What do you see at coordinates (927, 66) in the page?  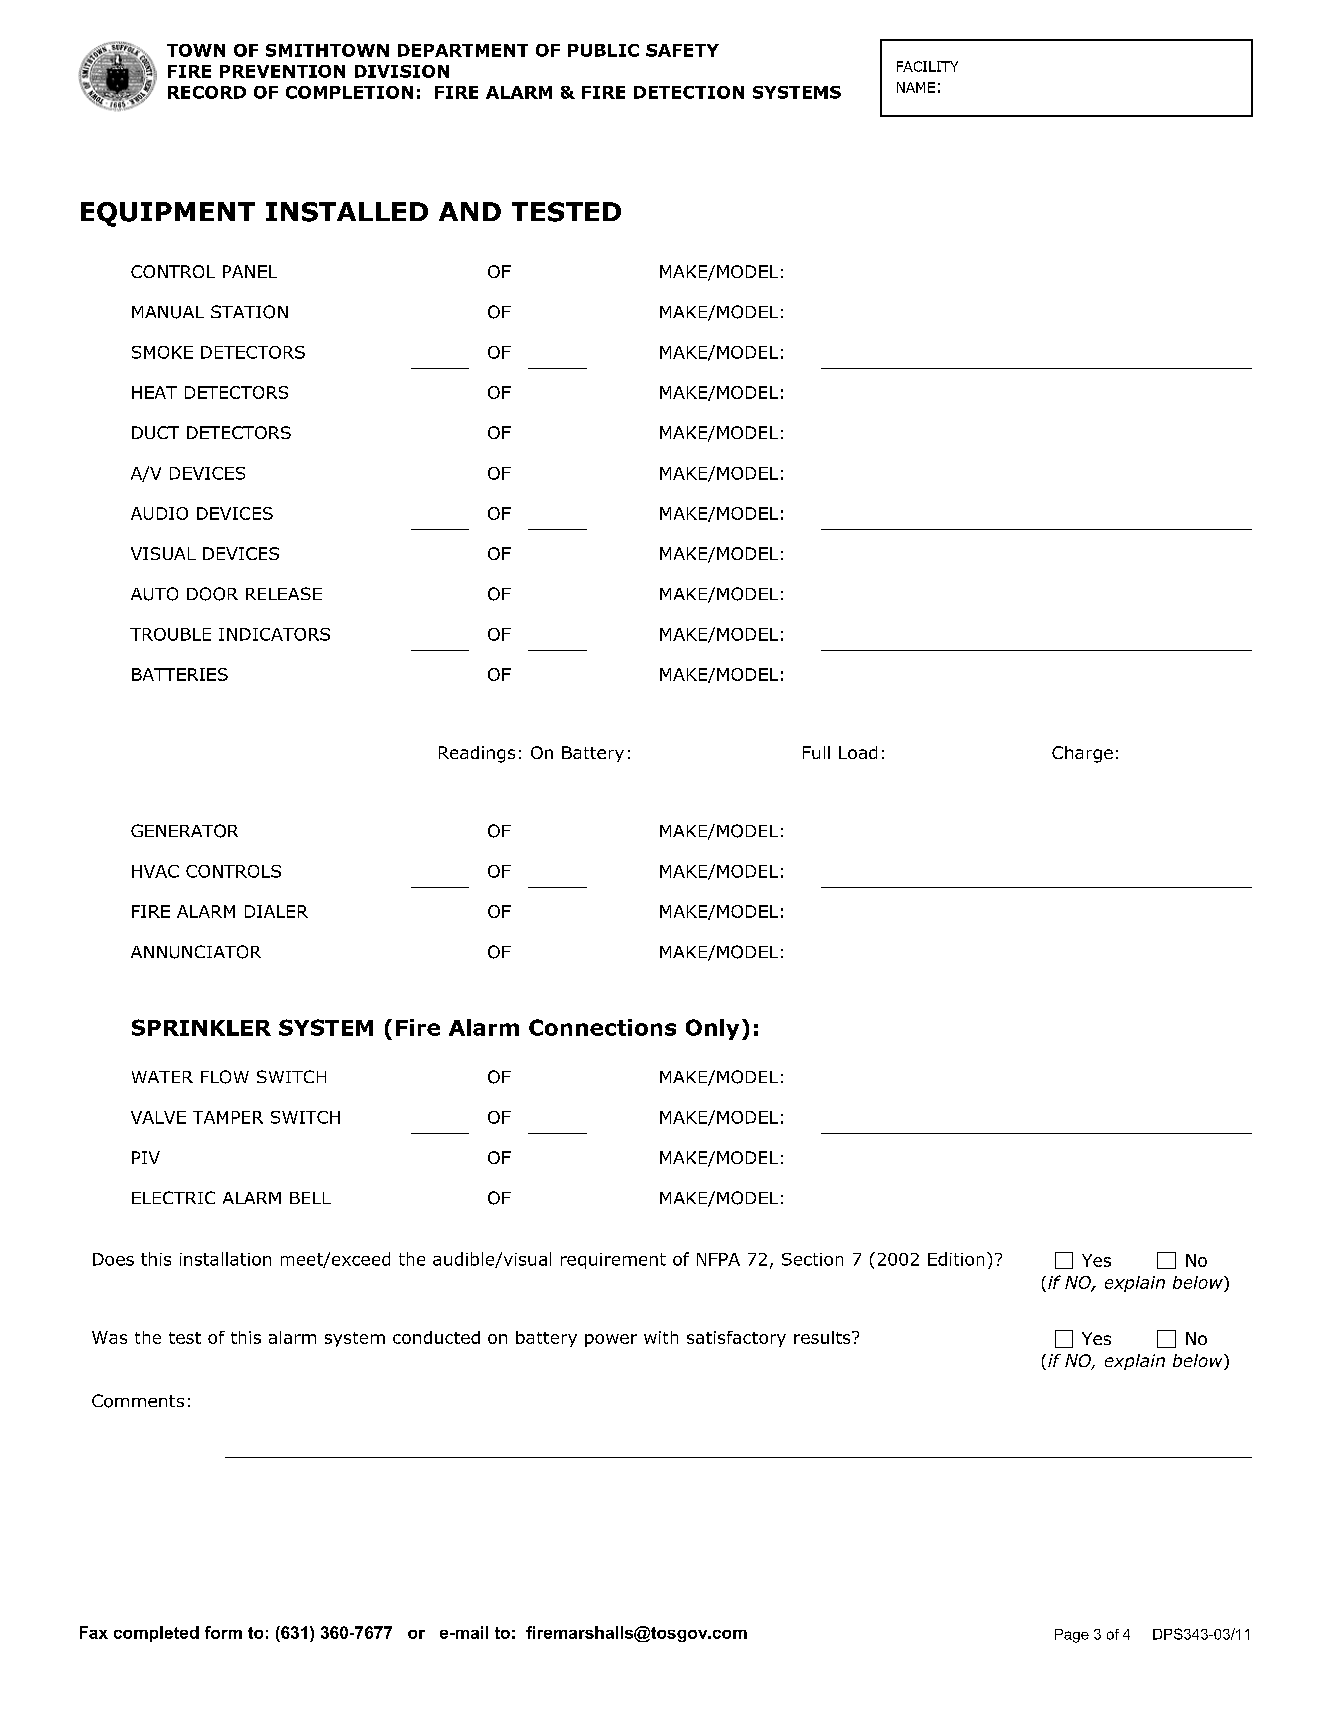 I see `FACILITY` at bounding box center [927, 66].
